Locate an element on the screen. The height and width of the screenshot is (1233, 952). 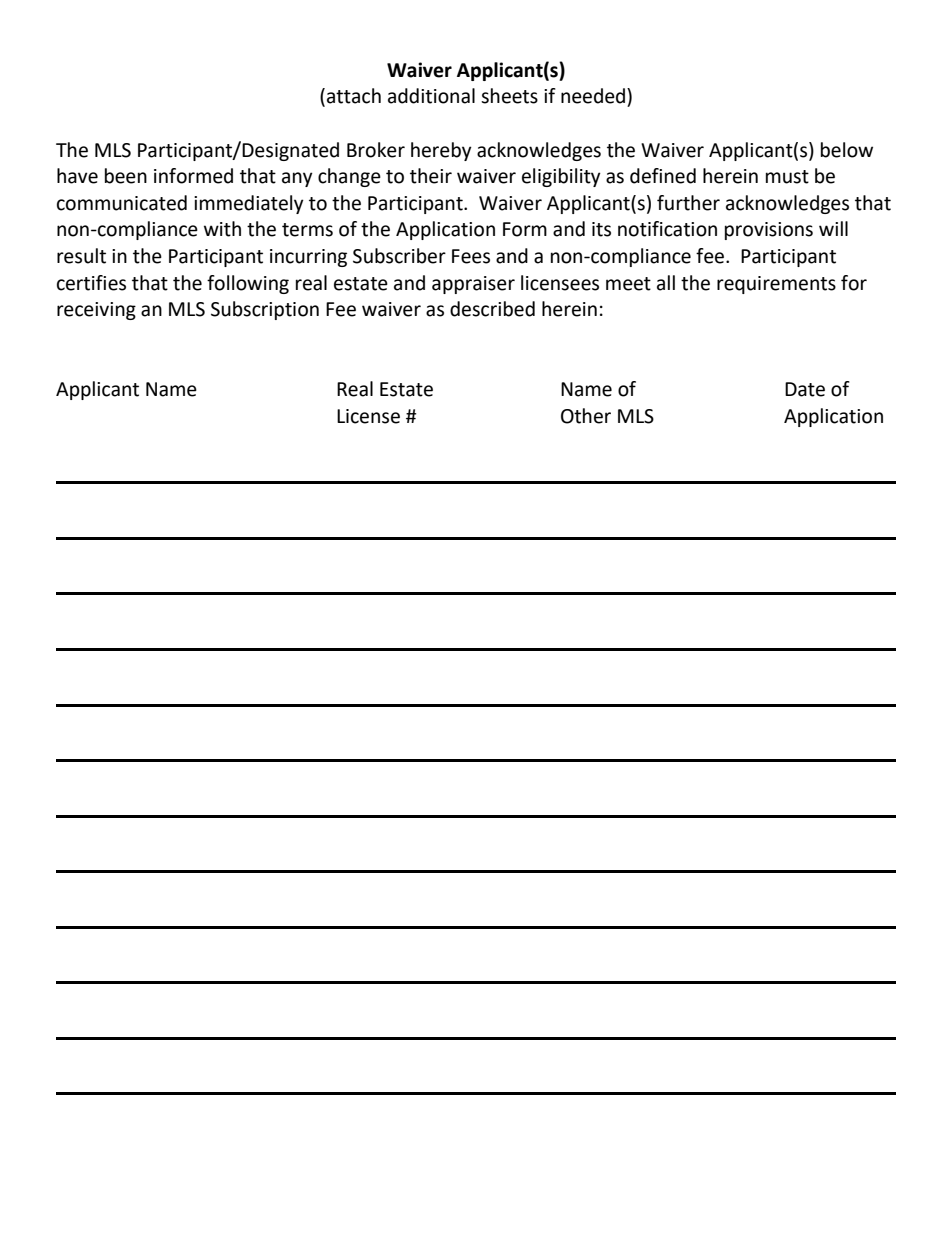
requirements is located at coordinates (776, 285).
